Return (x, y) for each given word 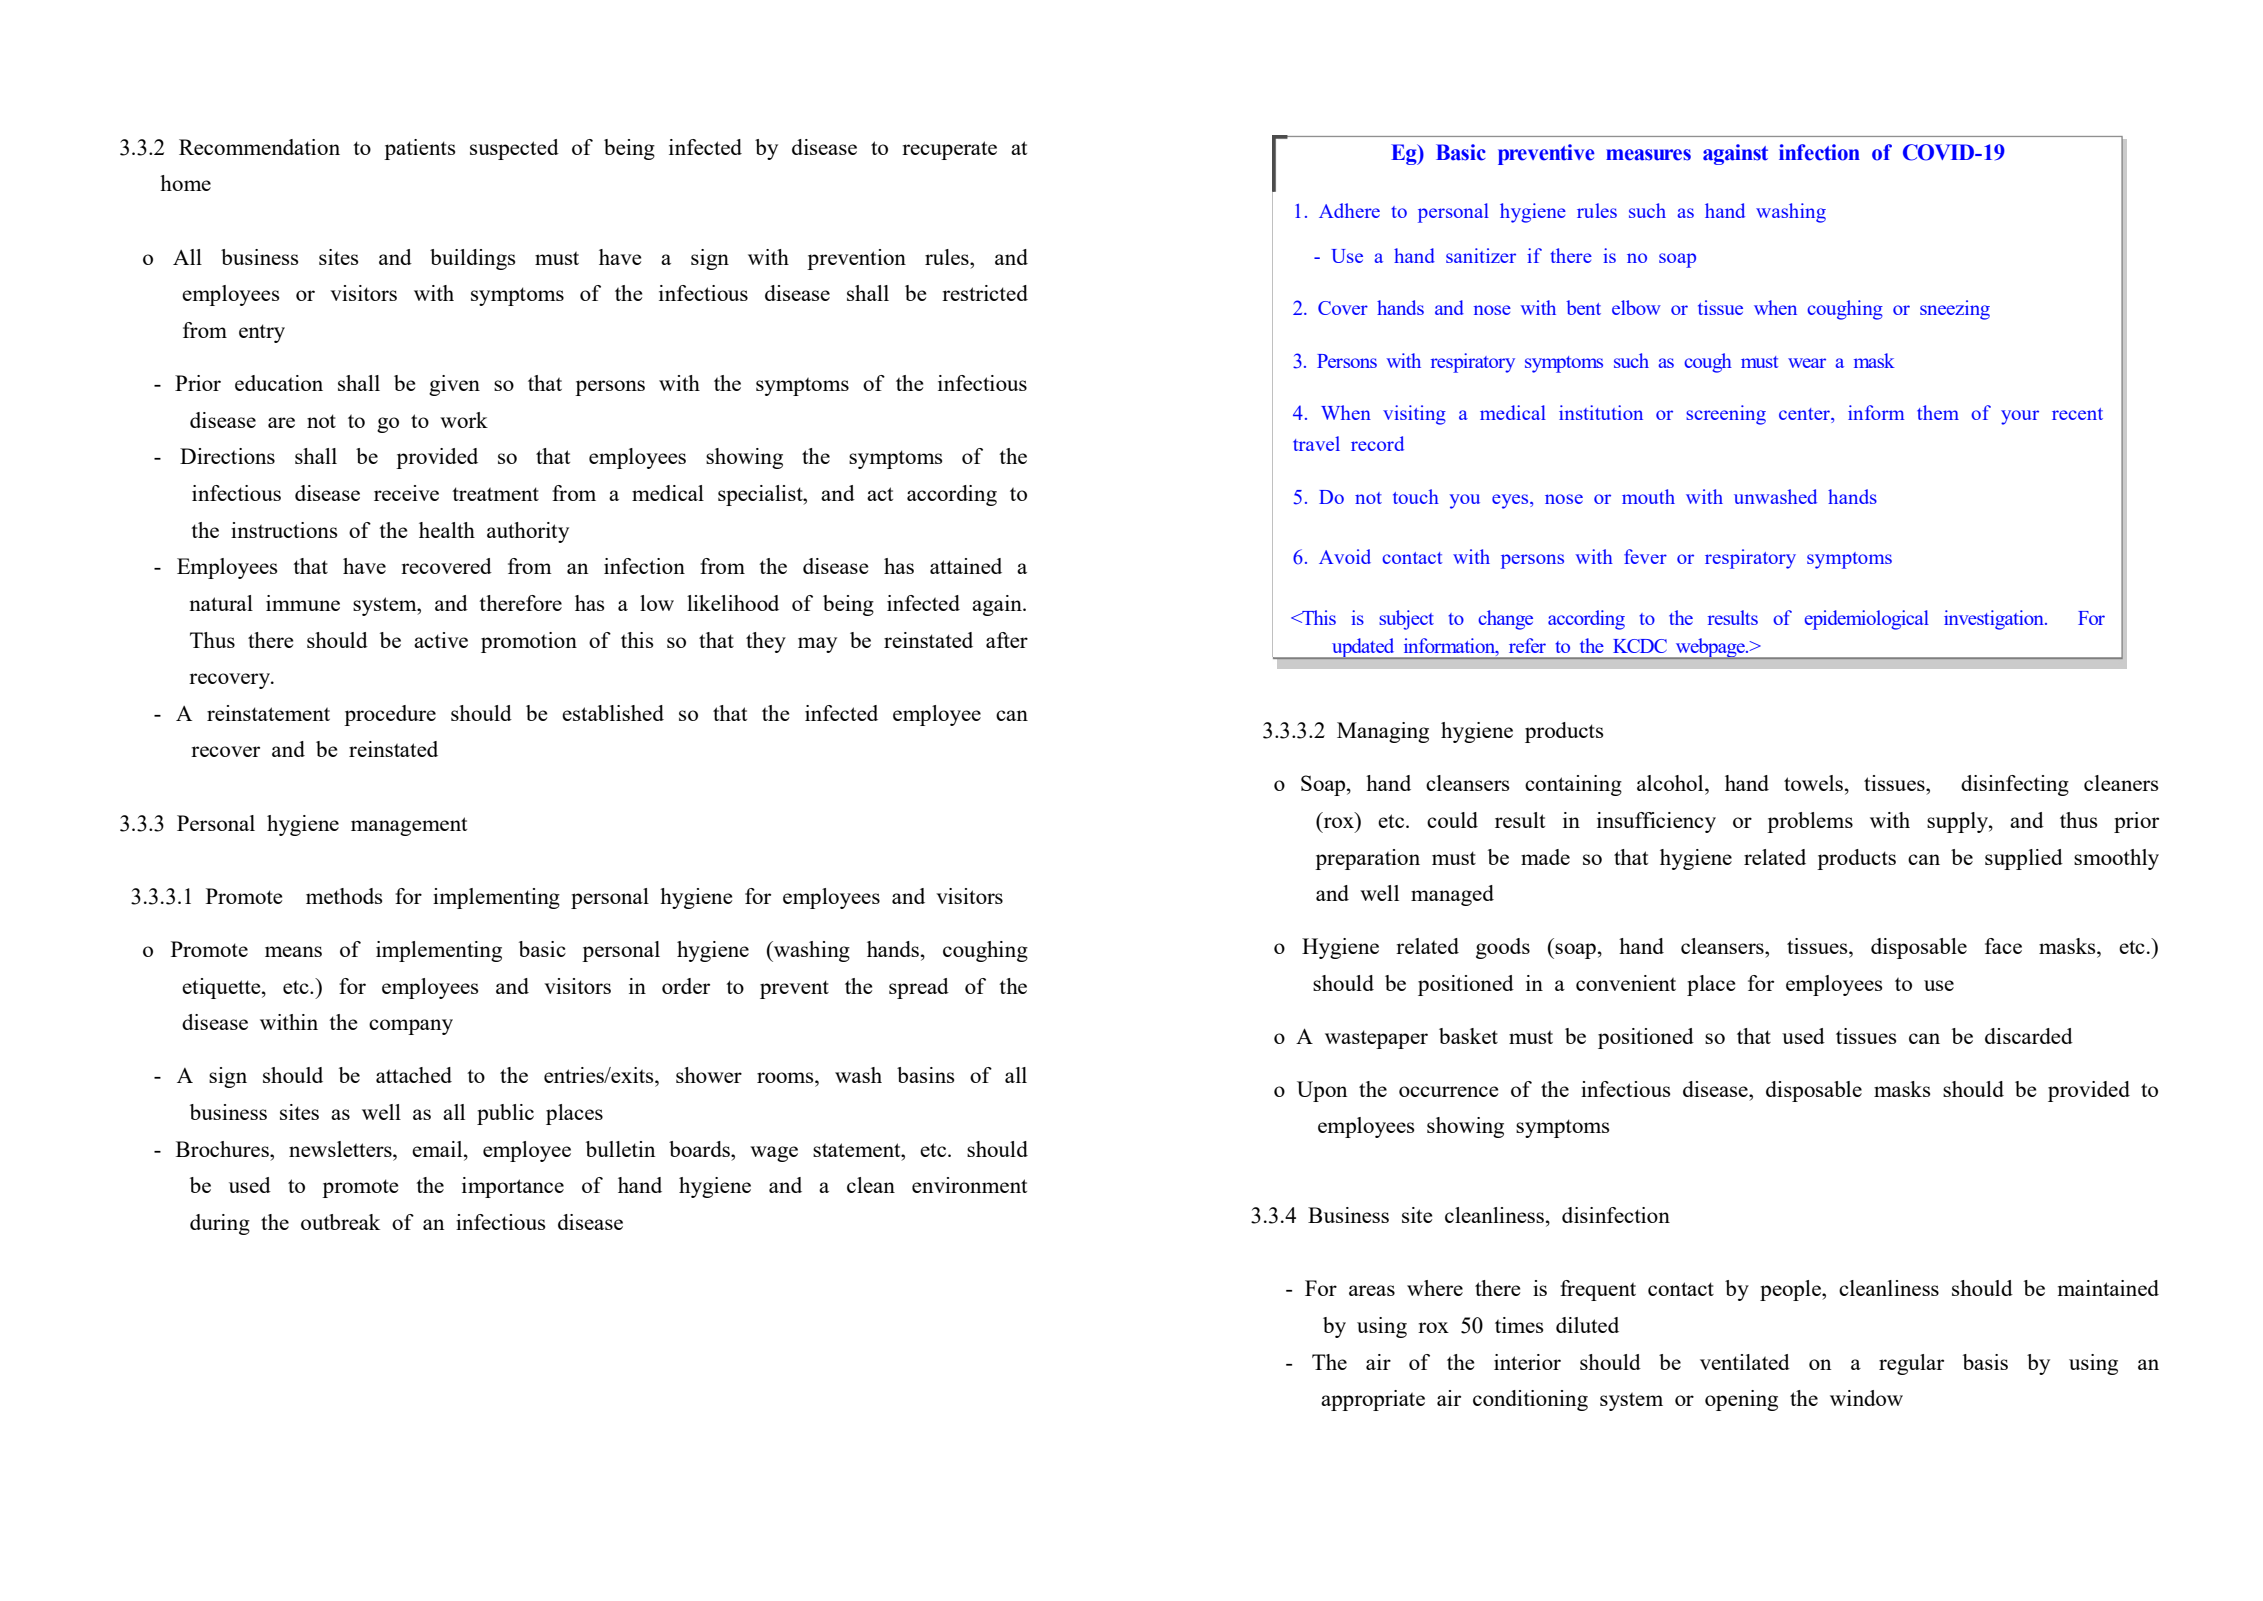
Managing (1383, 732)
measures (1648, 155)
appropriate (1373, 1400)
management (409, 826)
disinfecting (2015, 785)
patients (419, 149)
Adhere (1349, 210)
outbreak (340, 1222)
